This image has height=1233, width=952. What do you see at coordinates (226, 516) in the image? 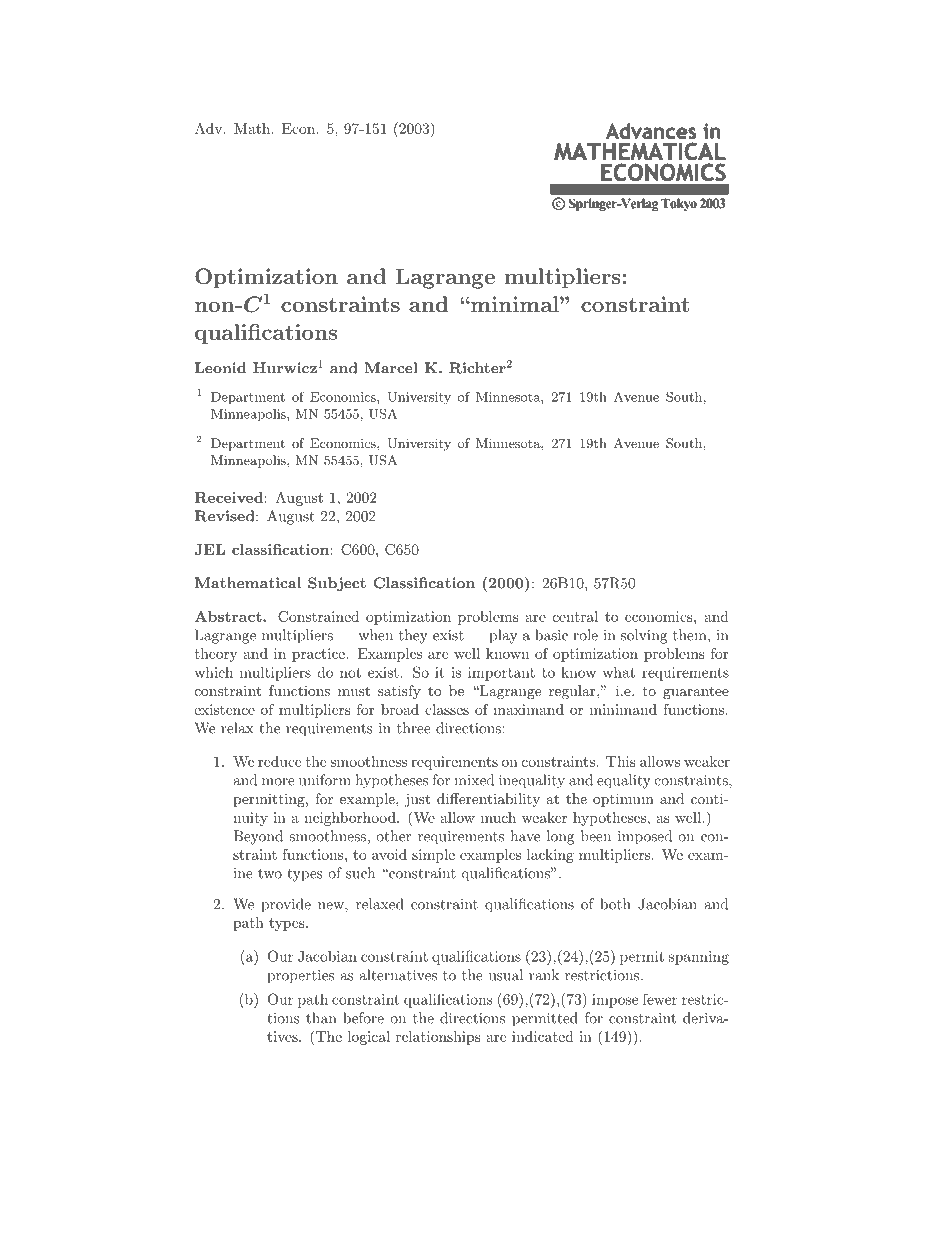
I see `Revised` at bounding box center [226, 516].
